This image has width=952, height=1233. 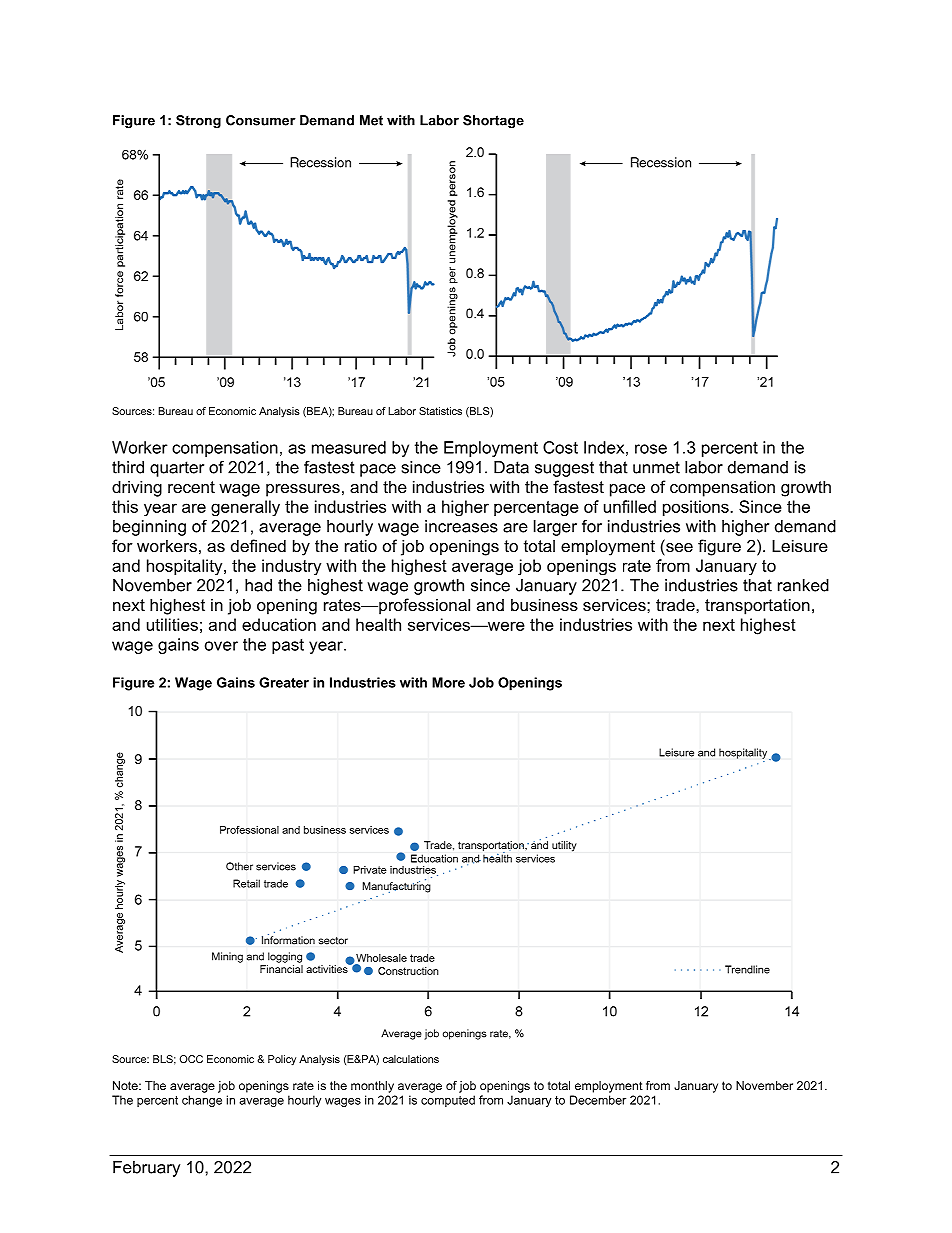 I want to click on Statistics, so click(x=440, y=411).
